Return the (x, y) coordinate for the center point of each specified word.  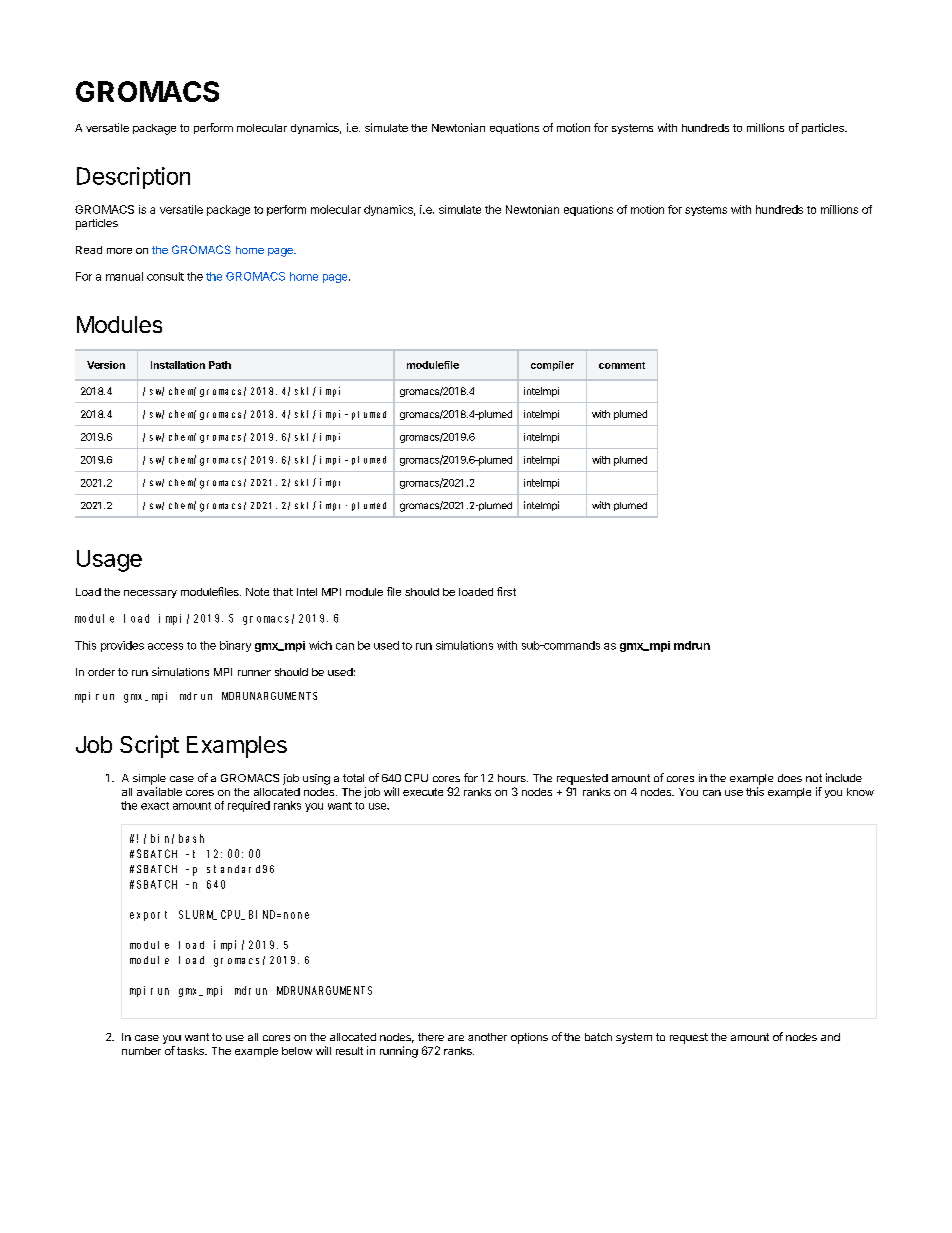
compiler (552, 366)
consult (165, 276)
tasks (191, 1051)
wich (320, 645)
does (790, 778)
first (506, 591)
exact (155, 806)
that (283, 592)
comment (622, 365)
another (487, 1037)
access (165, 646)
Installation (178, 365)
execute (423, 792)
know (860, 792)
